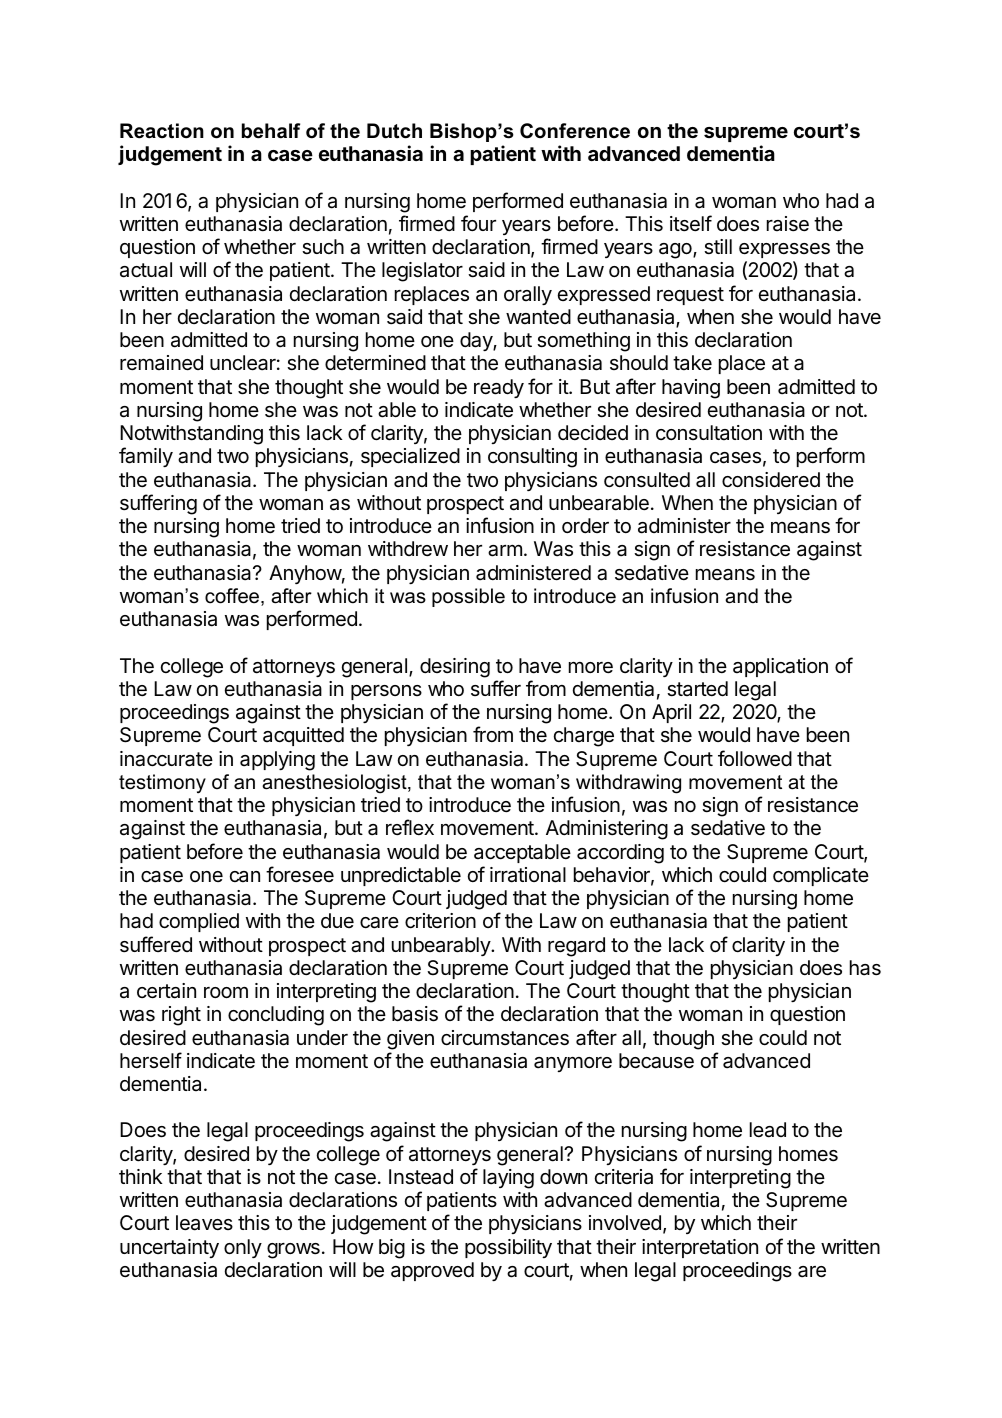 Image resolution: width=1002 pixels, height=1418 pixels. I want to click on possibility, so click(508, 1248).
